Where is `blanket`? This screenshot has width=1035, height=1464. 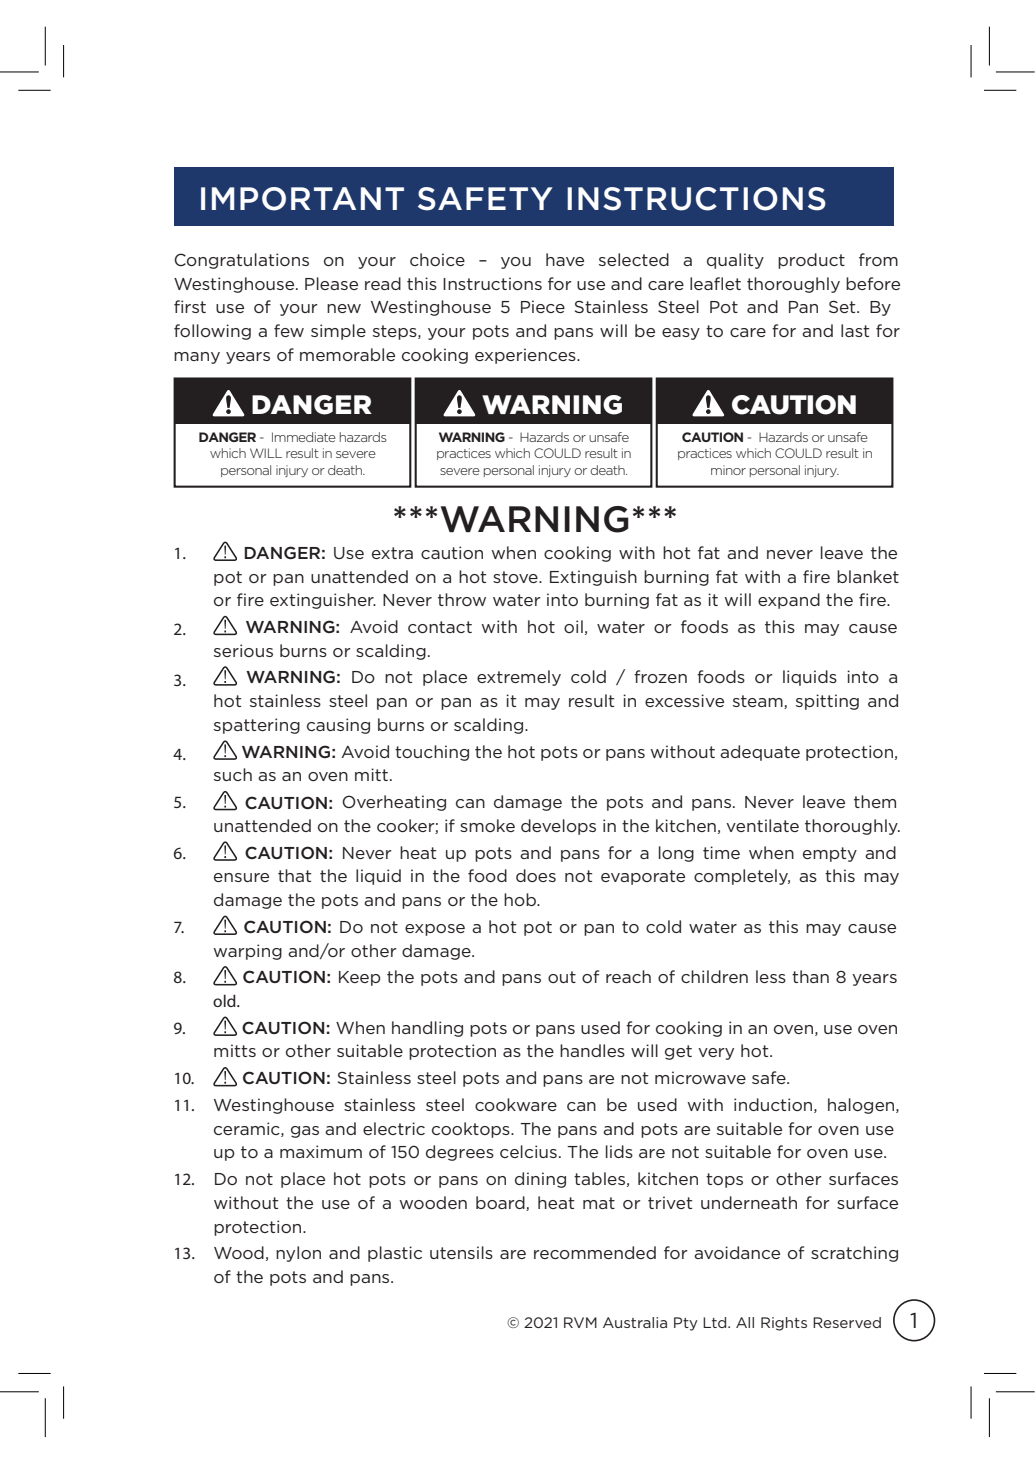 blanket is located at coordinates (868, 576).
